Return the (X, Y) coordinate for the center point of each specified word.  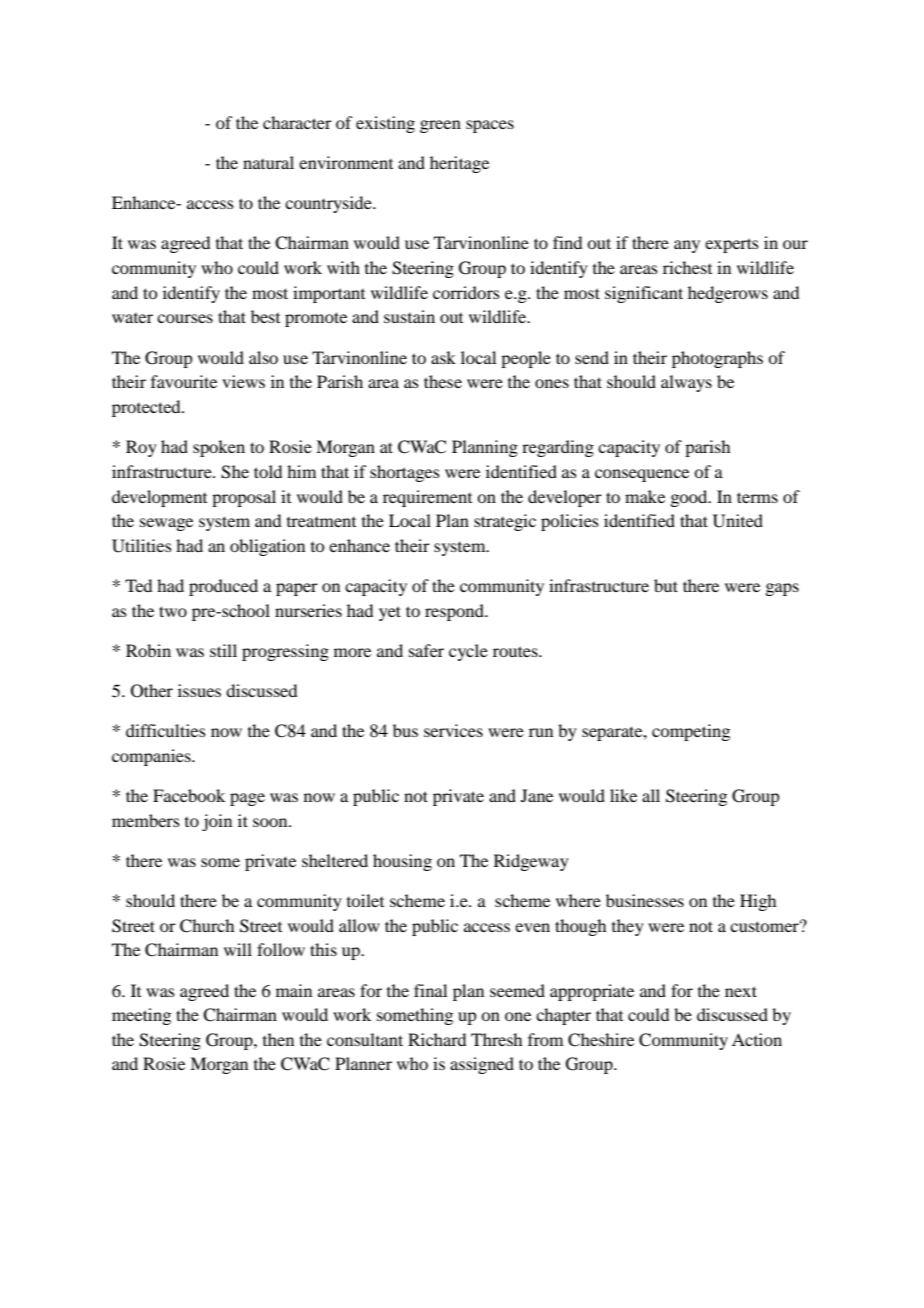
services (453, 730)
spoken (219, 448)
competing (691, 732)
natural (268, 162)
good (690, 498)
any (687, 246)
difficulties (166, 730)
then (278, 1039)
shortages (405, 473)
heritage (459, 164)
